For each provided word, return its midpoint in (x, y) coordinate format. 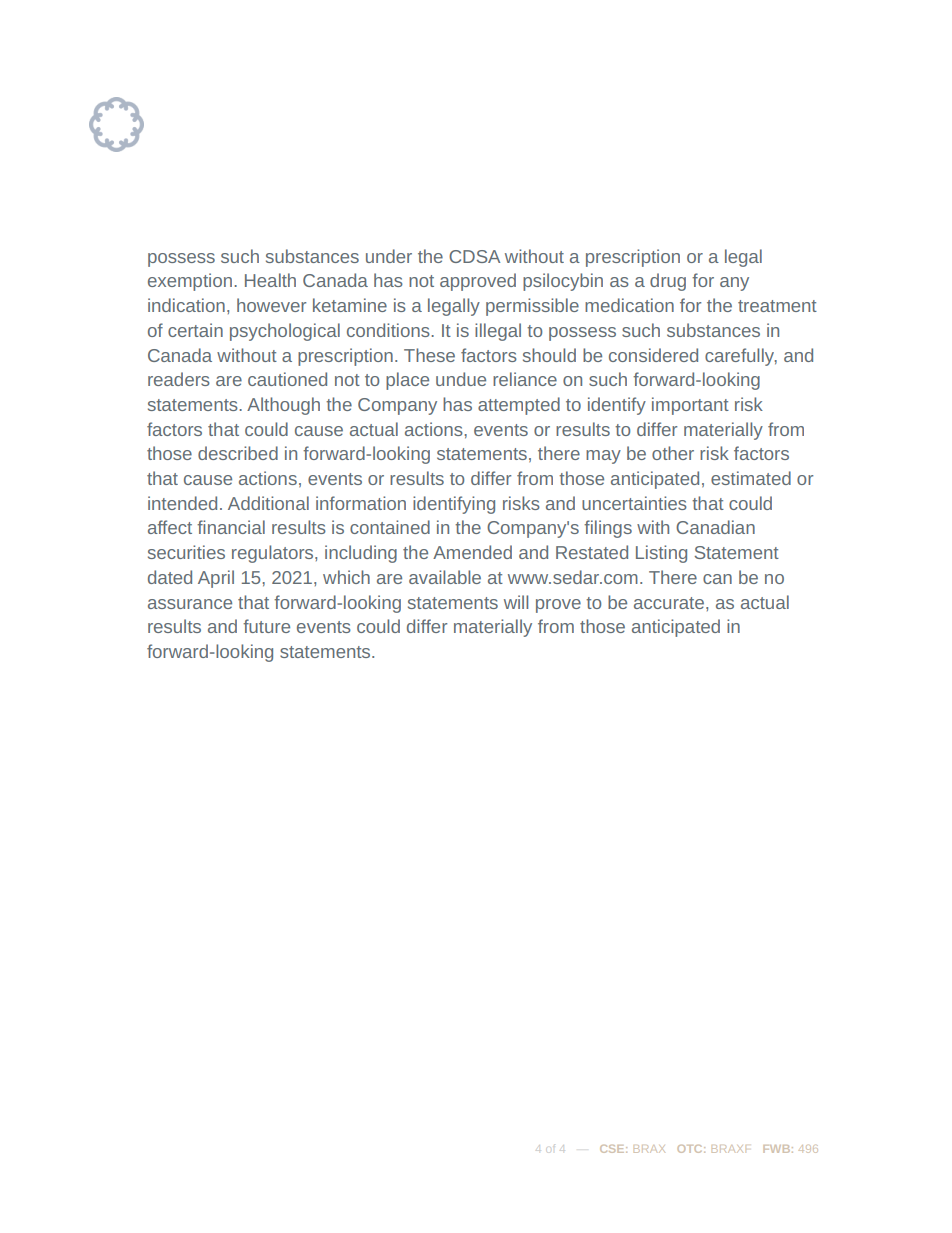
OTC (691, 1149)
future (266, 626)
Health (270, 280)
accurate (670, 603)
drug (668, 282)
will (516, 602)
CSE (613, 1149)
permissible (532, 307)
